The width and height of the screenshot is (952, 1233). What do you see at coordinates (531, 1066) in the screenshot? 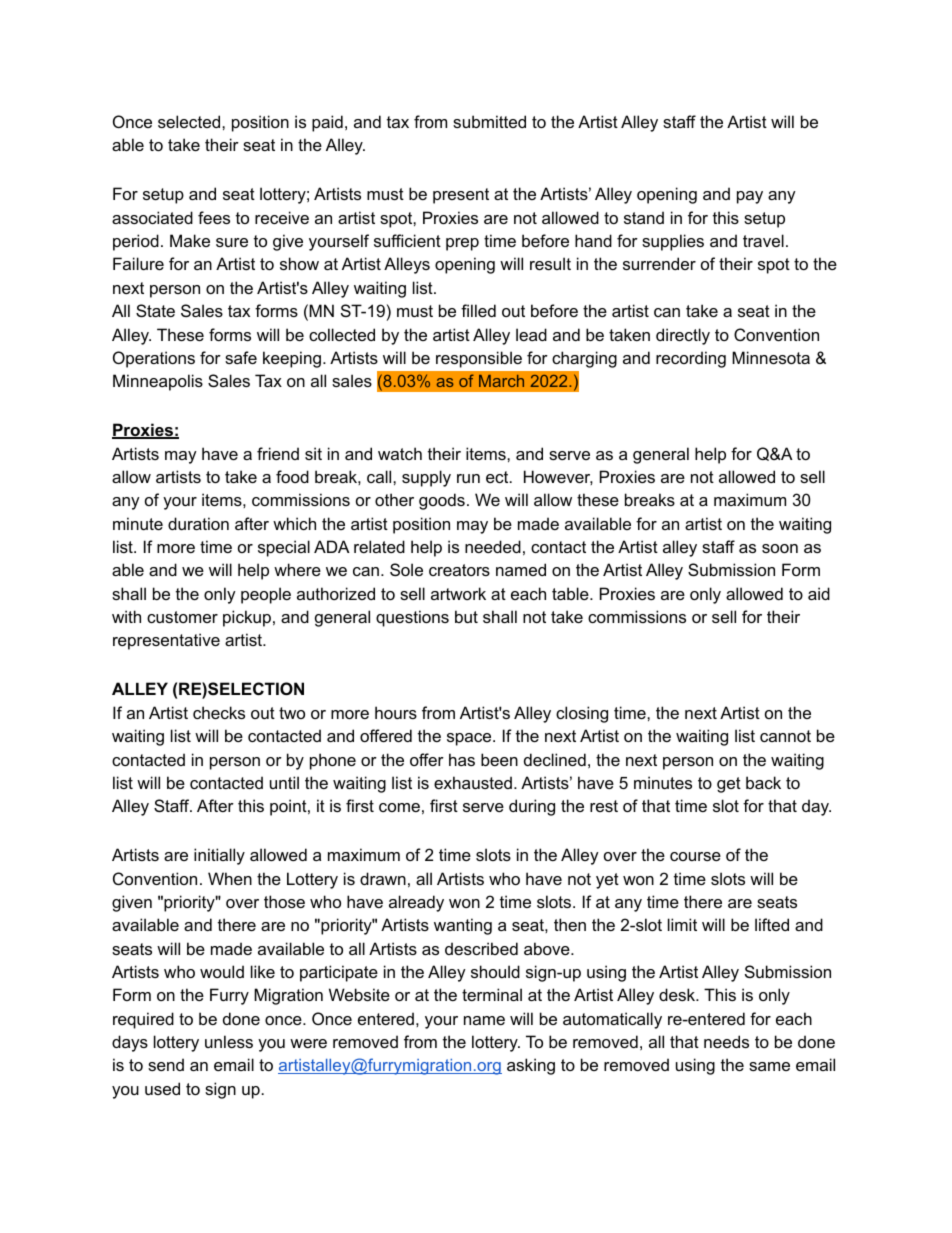
I see `asking` at bounding box center [531, 1066].
